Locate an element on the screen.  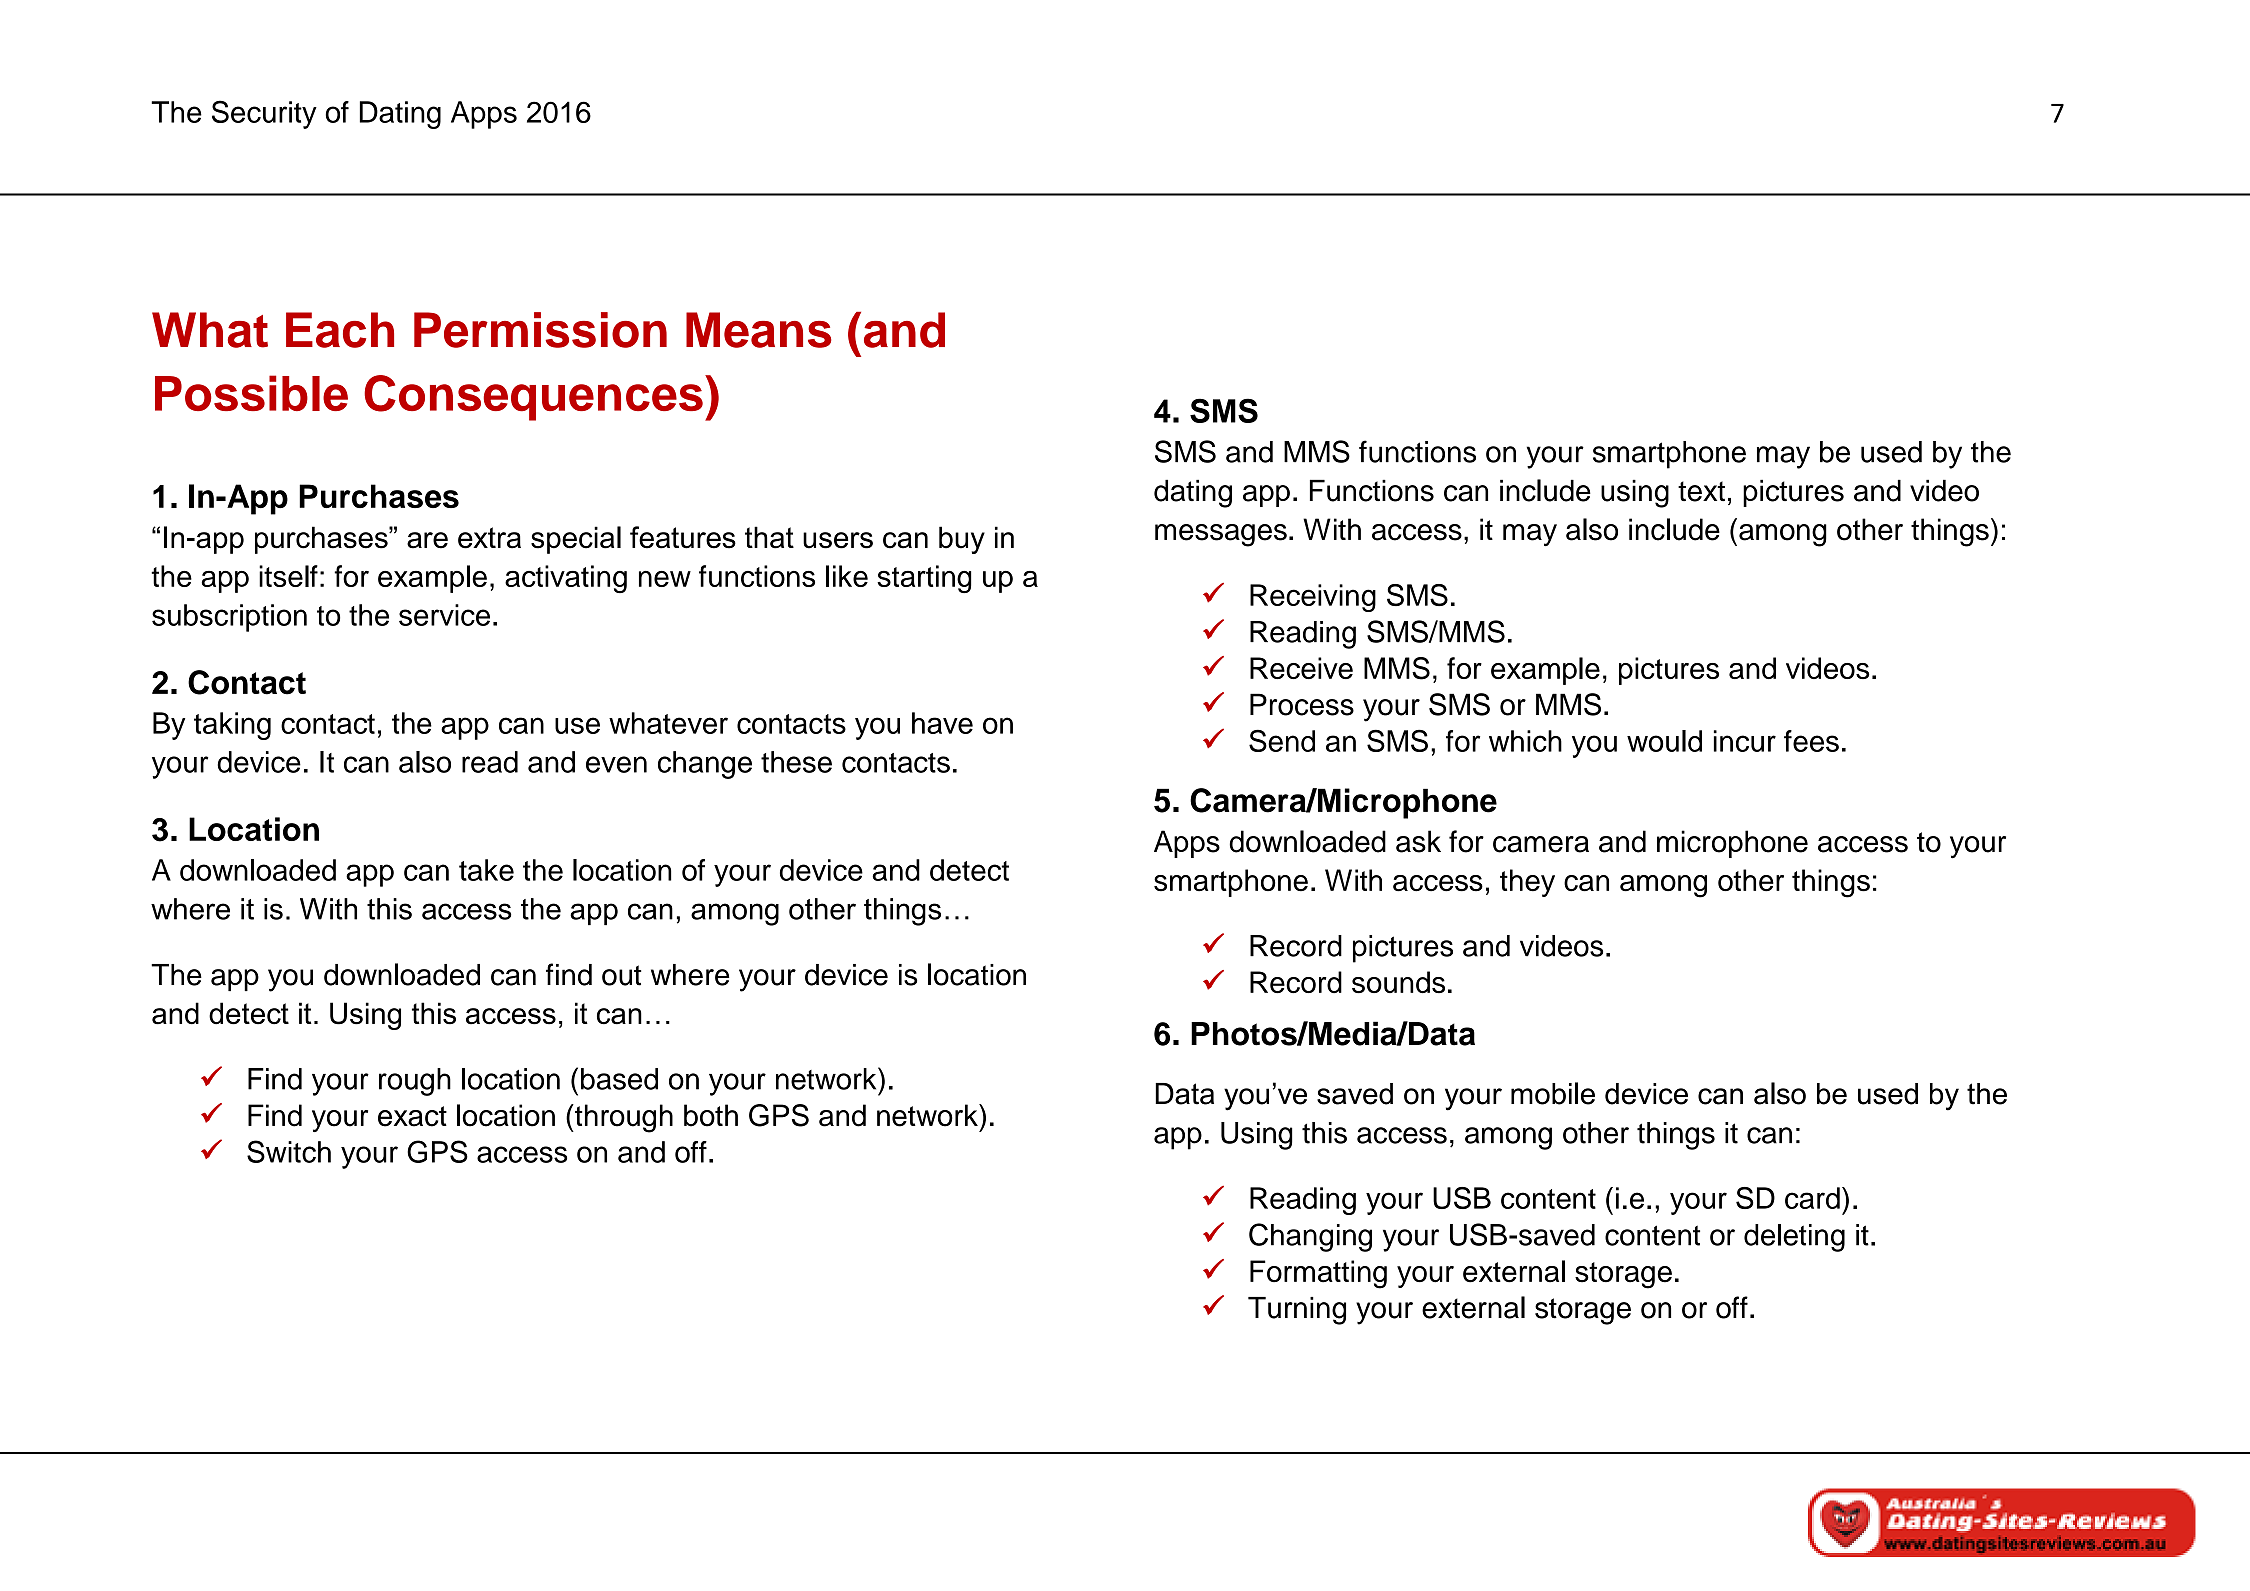
Security is located at coordinates (264, 114).
